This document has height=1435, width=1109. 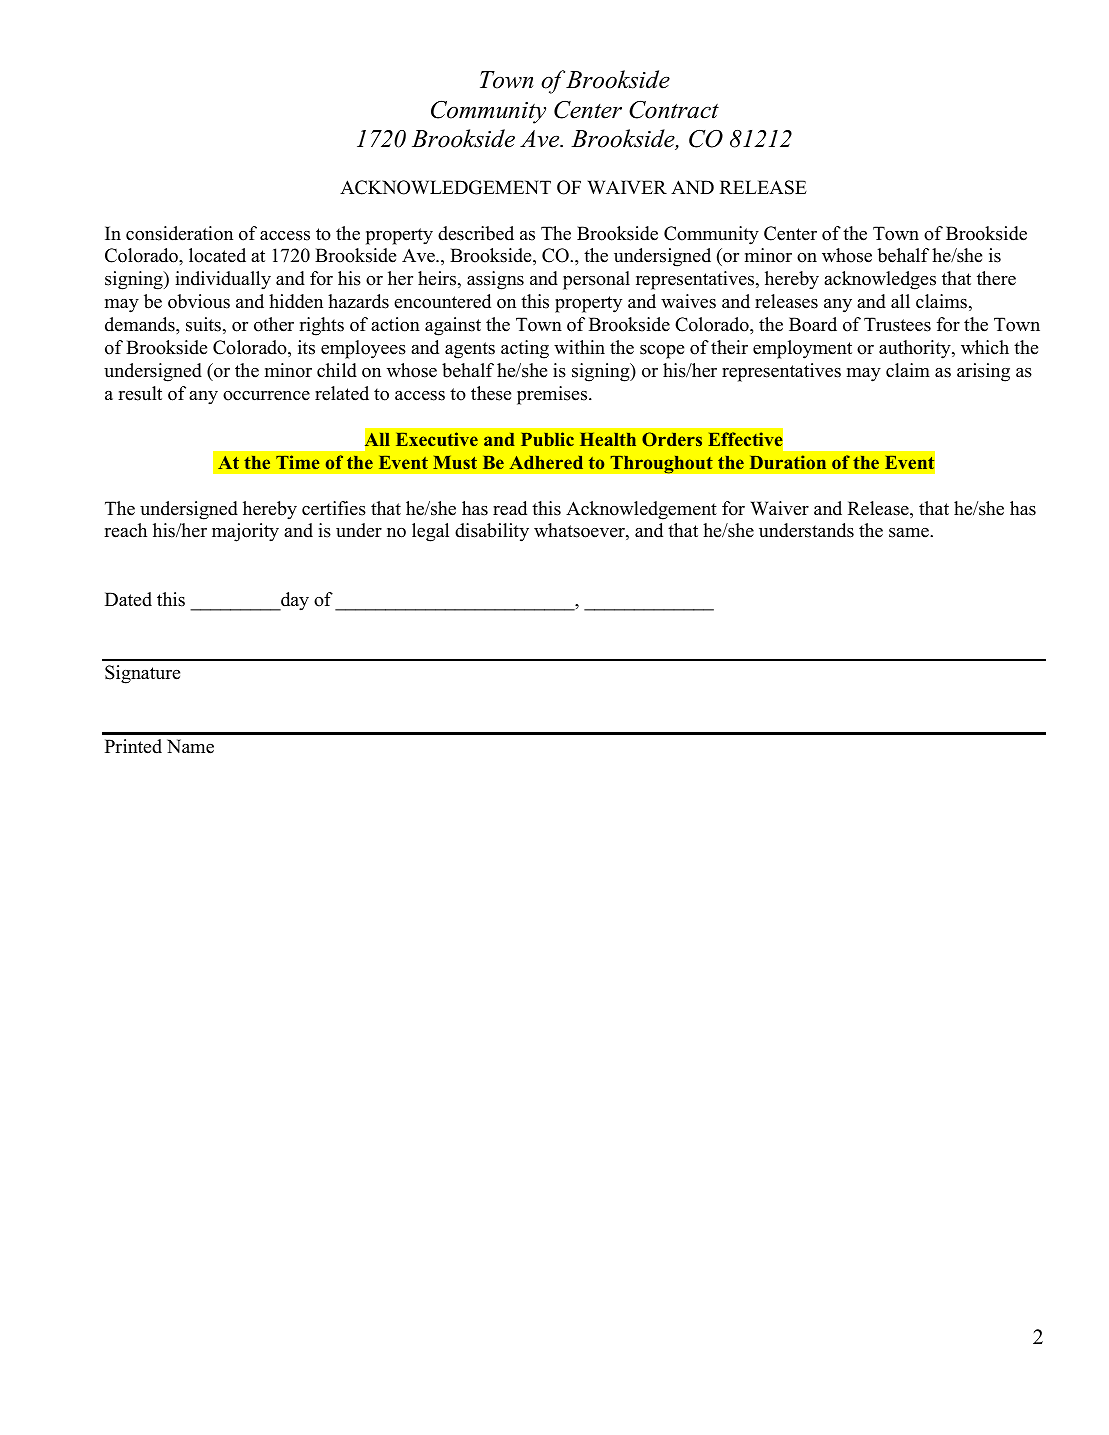 I want to click on Dated, so click(x=128, y=599).
